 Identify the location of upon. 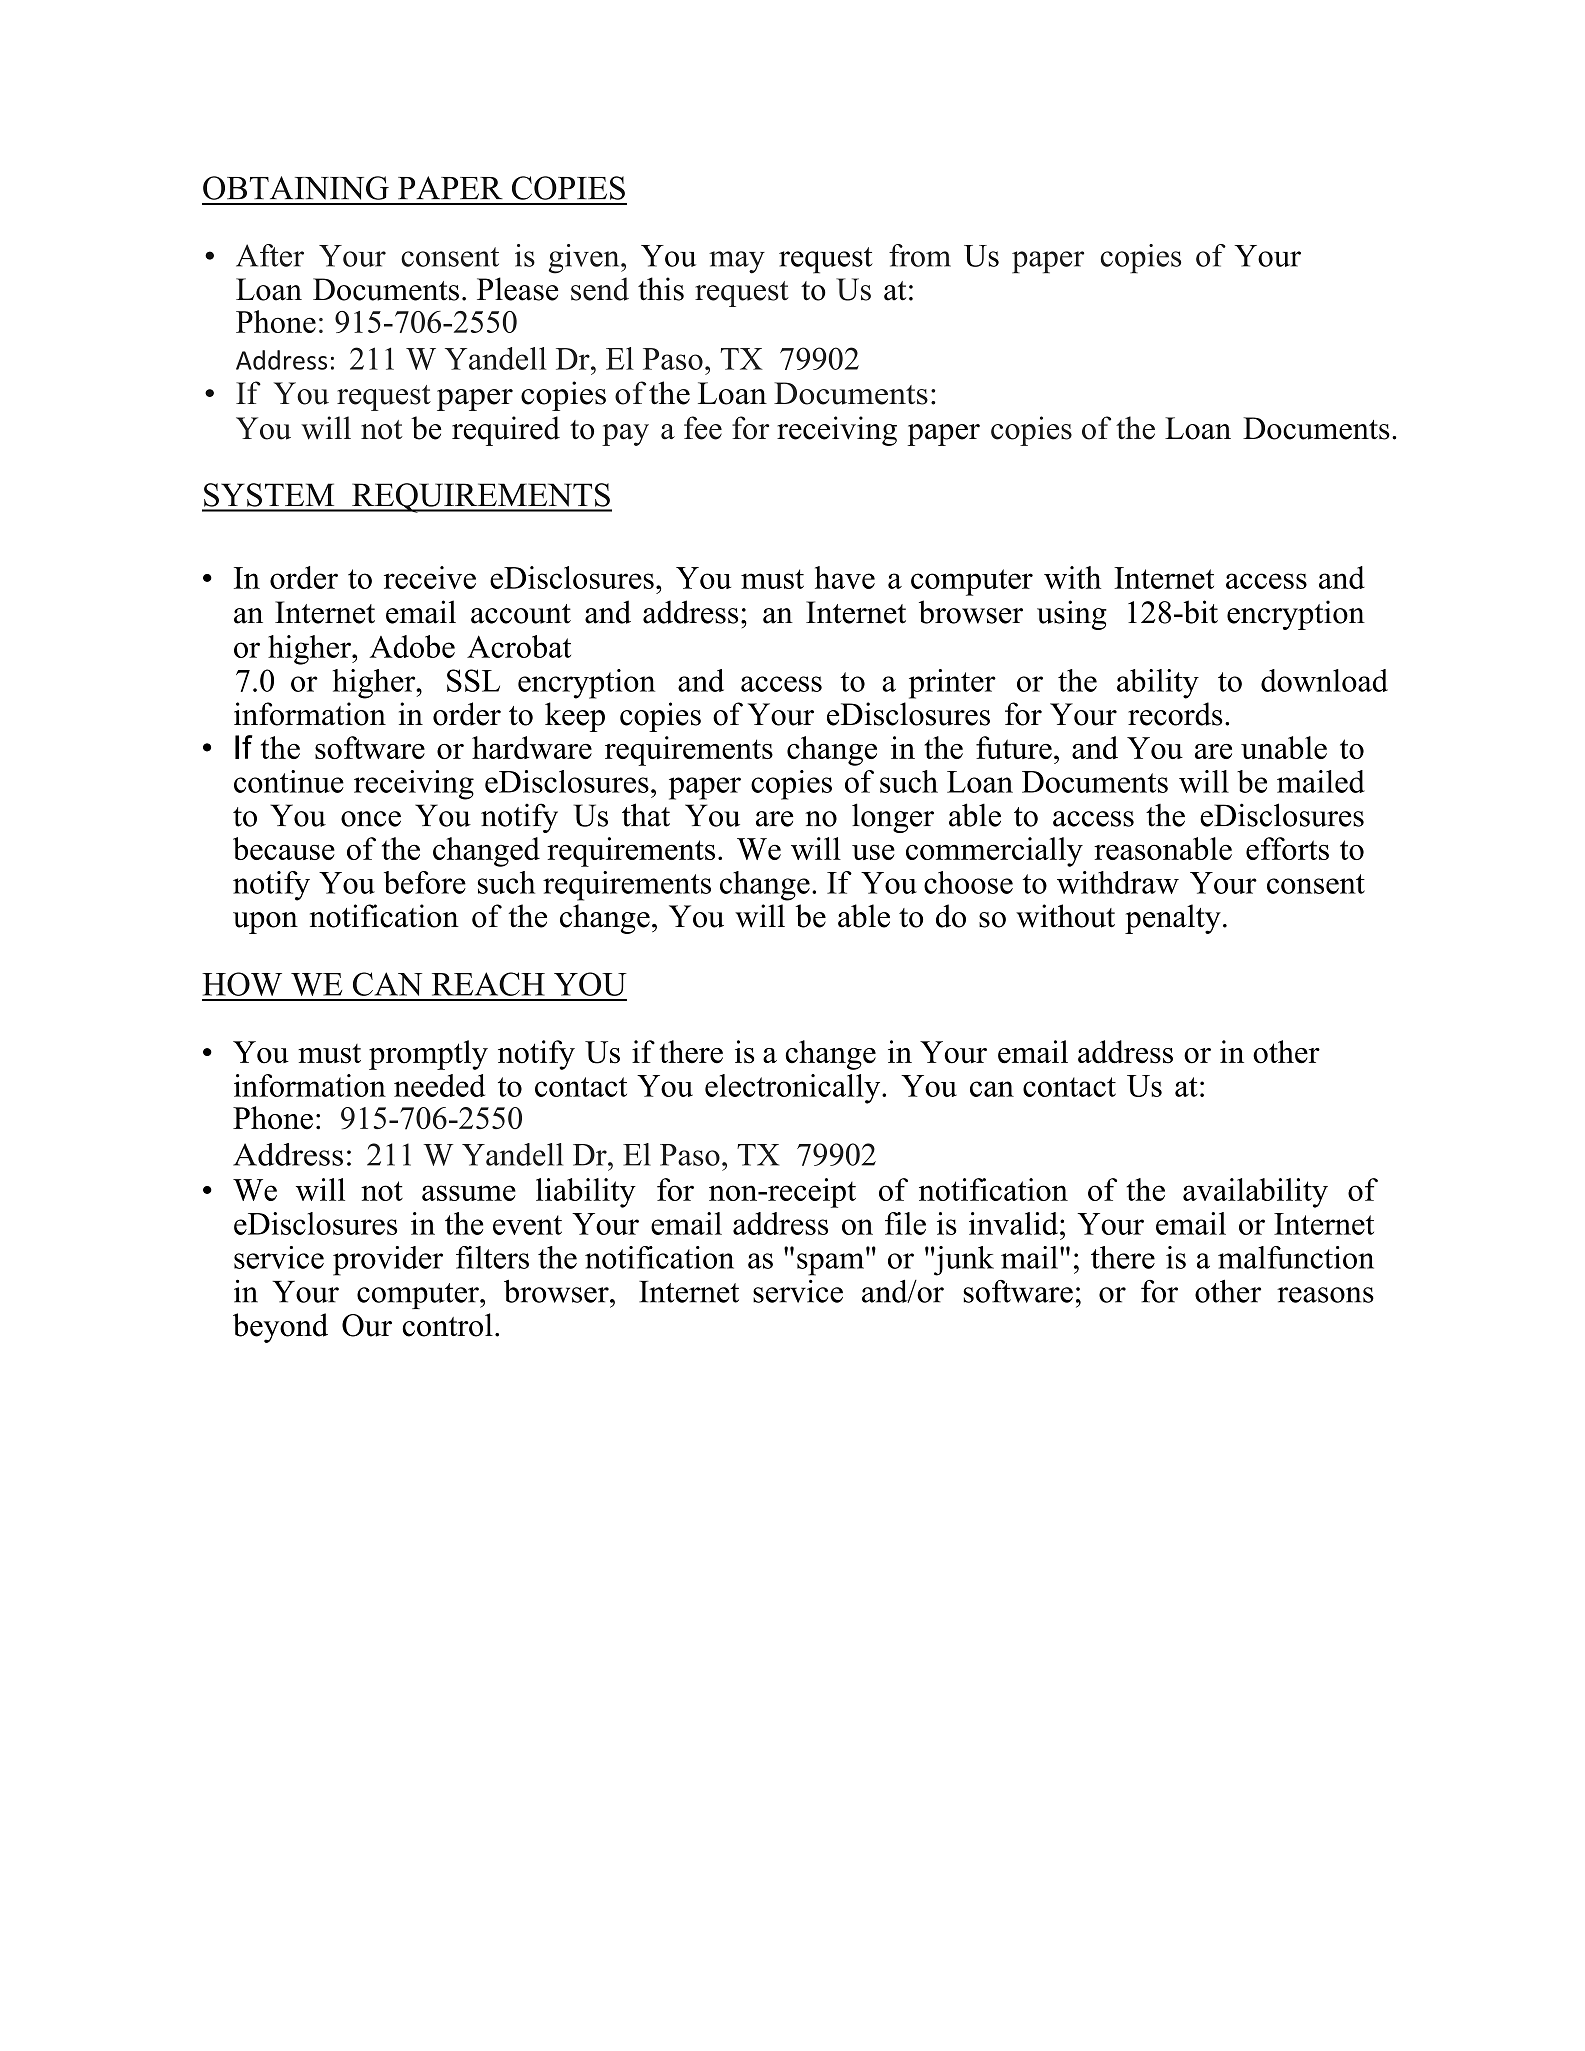
(265, 923).
